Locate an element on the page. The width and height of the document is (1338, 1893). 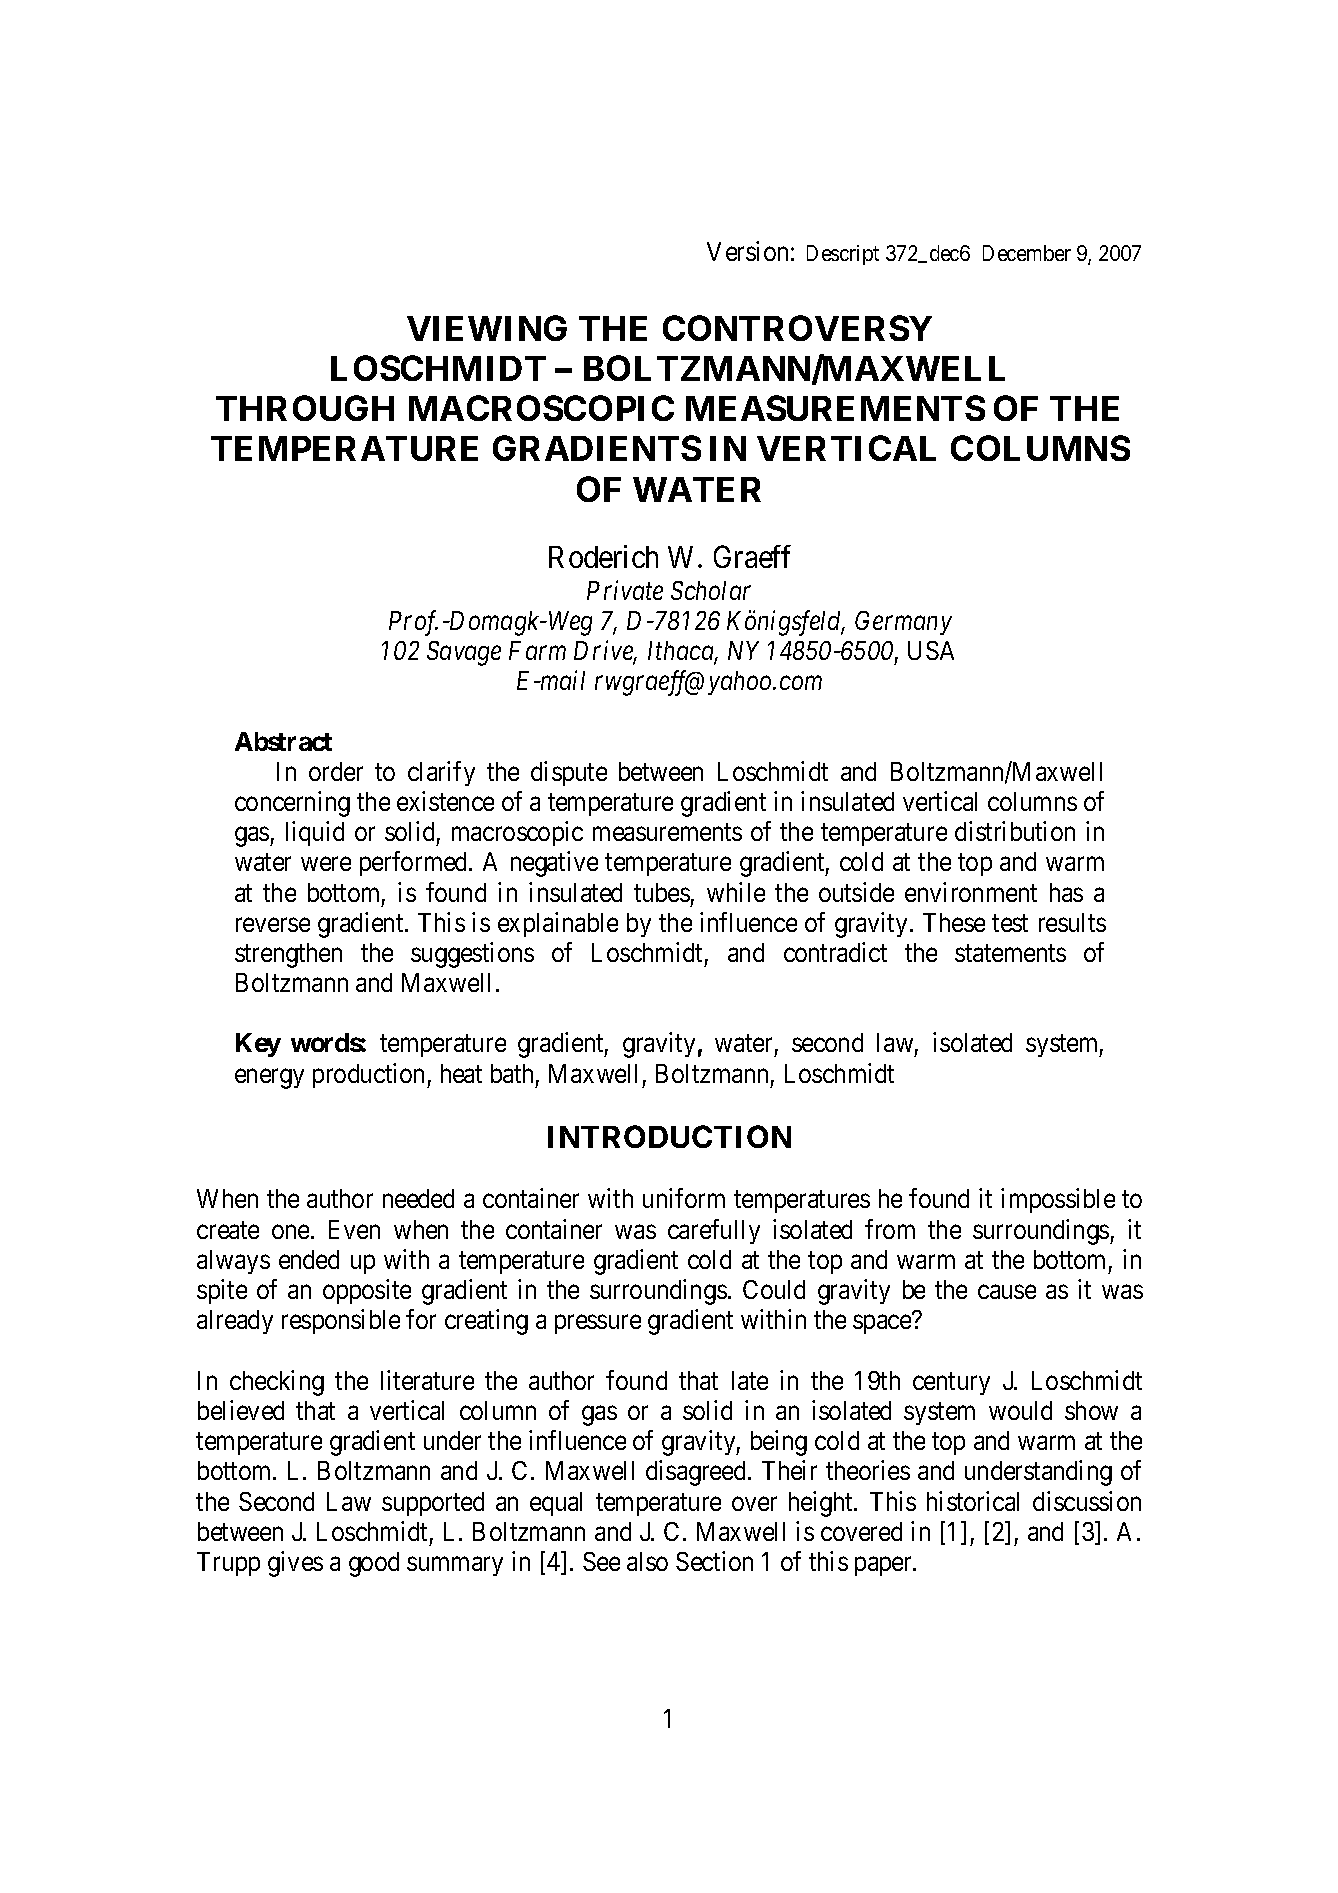
also is located at coordinates (647, 1561).
